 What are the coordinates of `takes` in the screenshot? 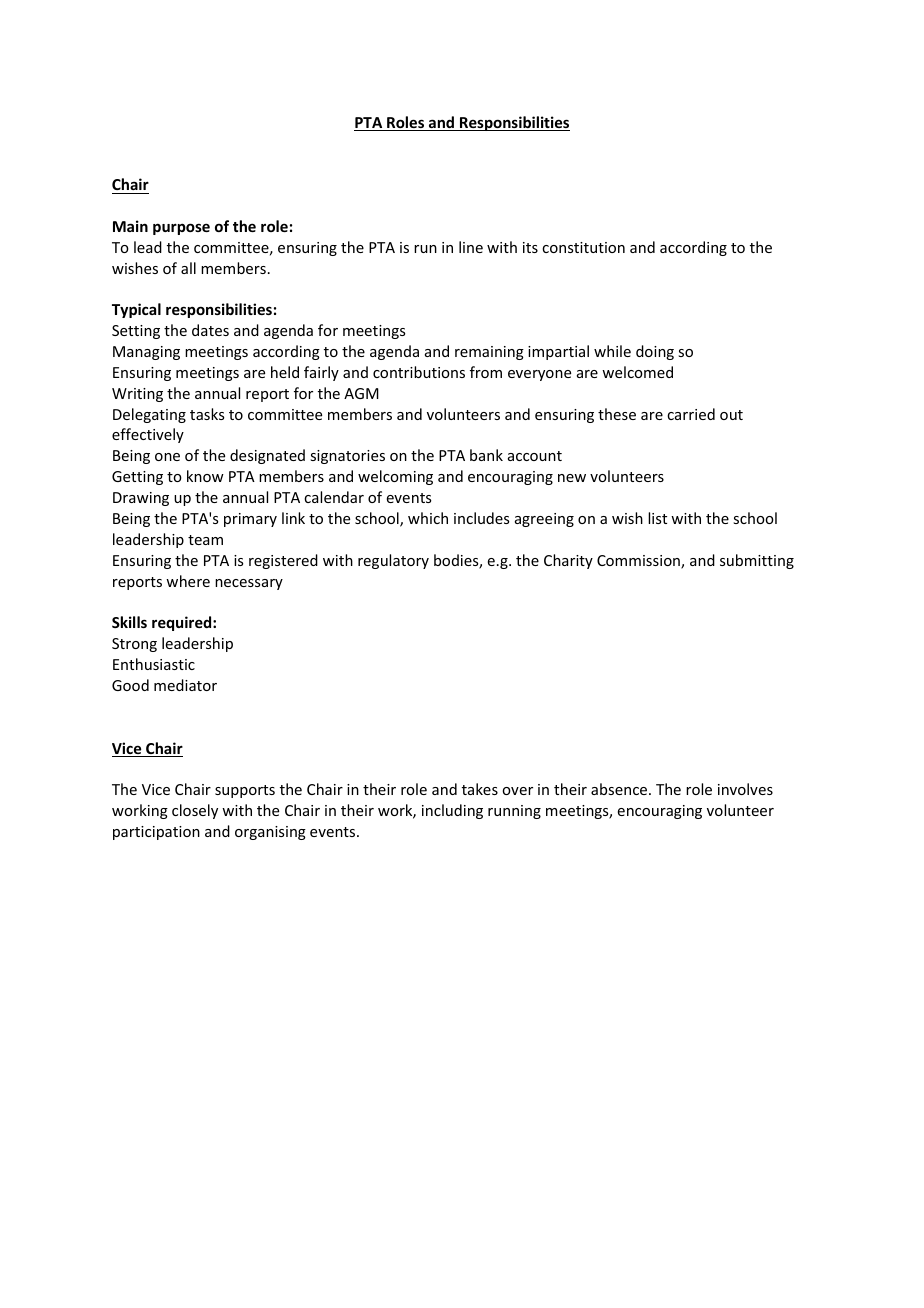 It's located at (480, 789).
